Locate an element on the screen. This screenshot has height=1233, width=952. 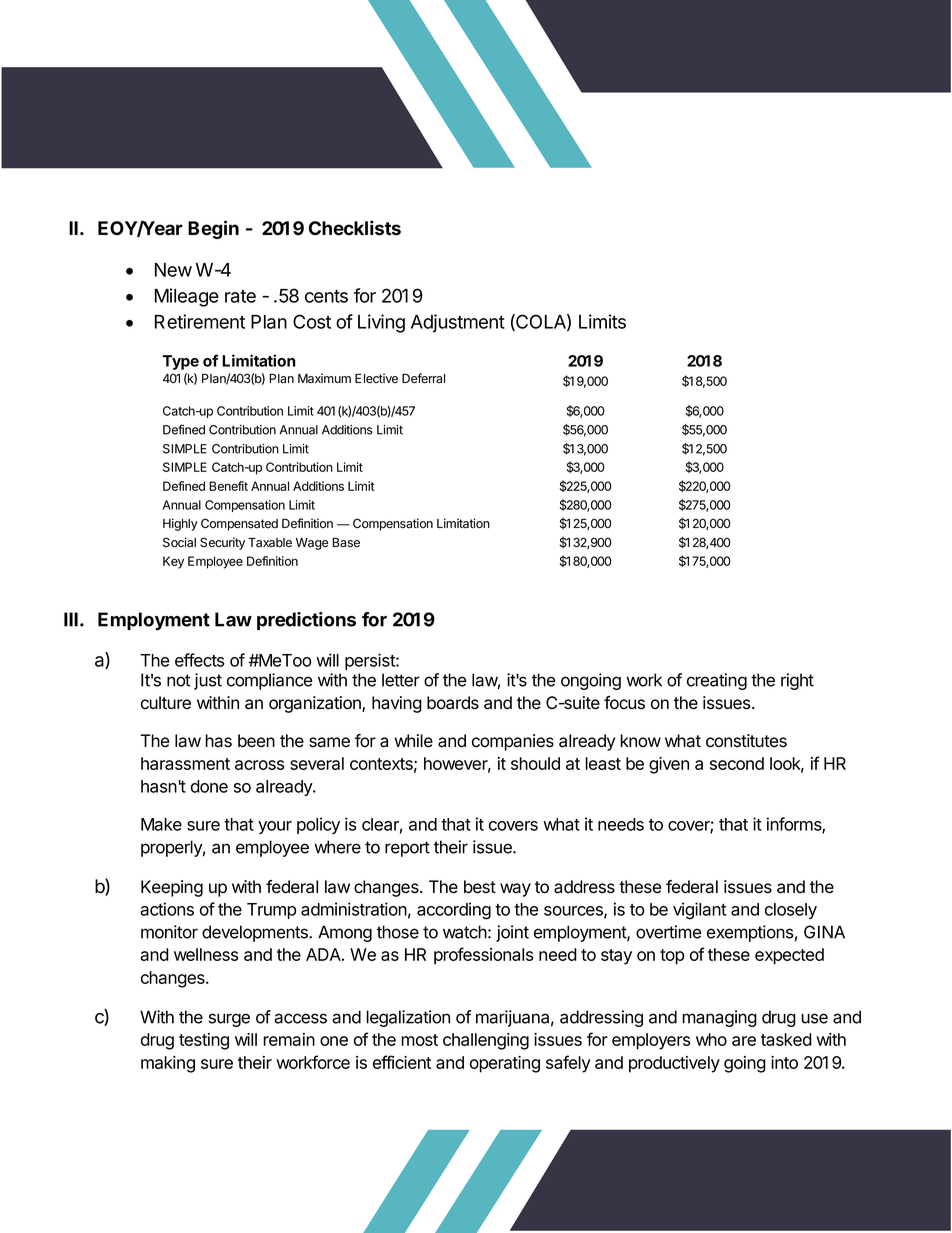
report is located at coordinates (407, 849).
